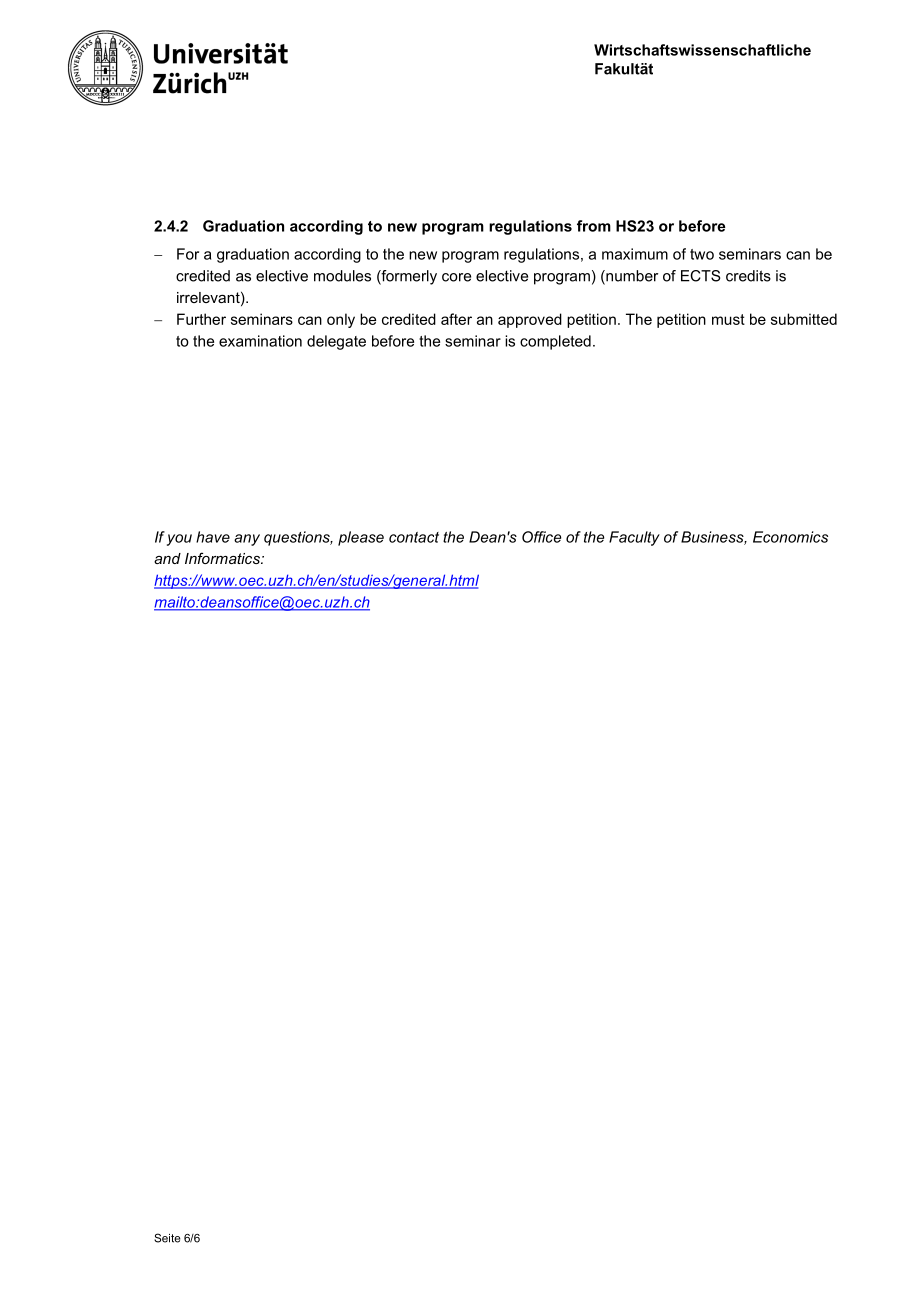  Describe the element at coordinates (201, 319) in the page. I see `Further` at that location.
